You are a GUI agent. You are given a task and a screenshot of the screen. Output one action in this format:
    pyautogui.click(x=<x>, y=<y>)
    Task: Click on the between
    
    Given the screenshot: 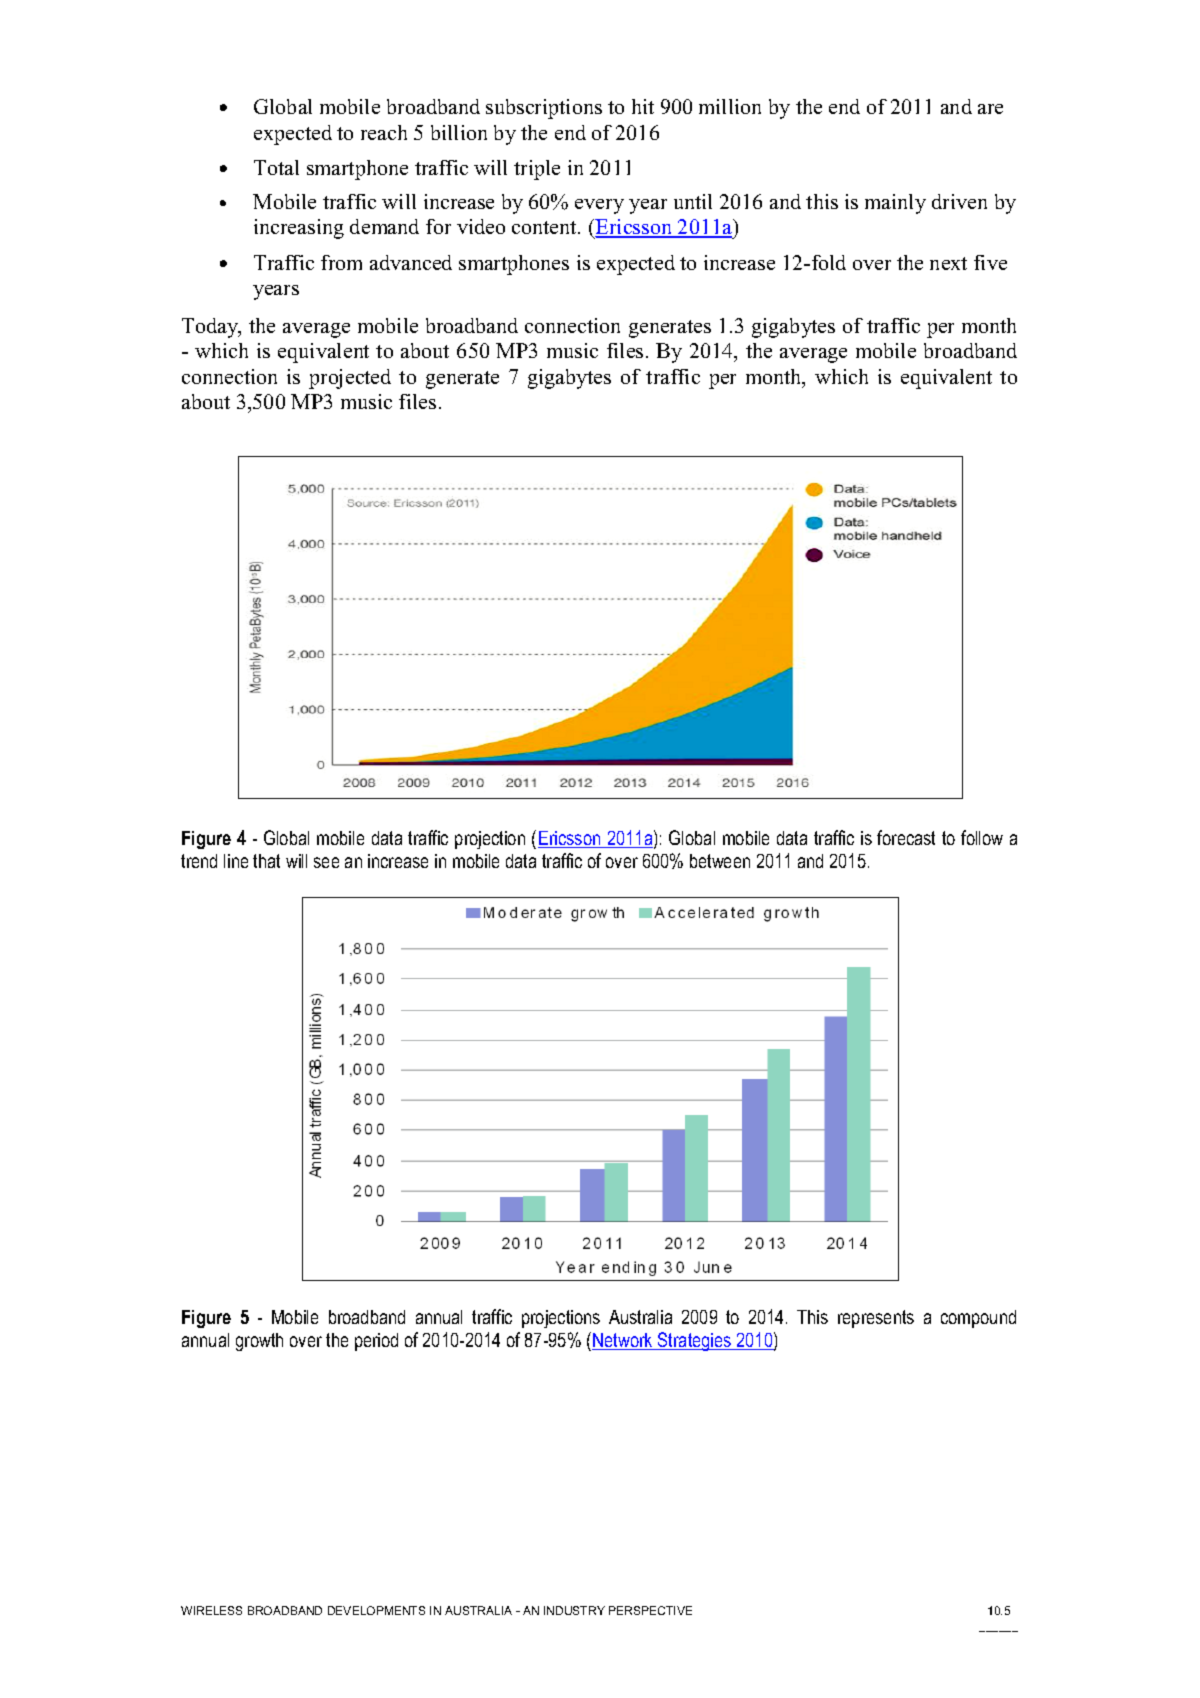 What is the action you would take?
    pyautogui.click(x=720, y=861)
